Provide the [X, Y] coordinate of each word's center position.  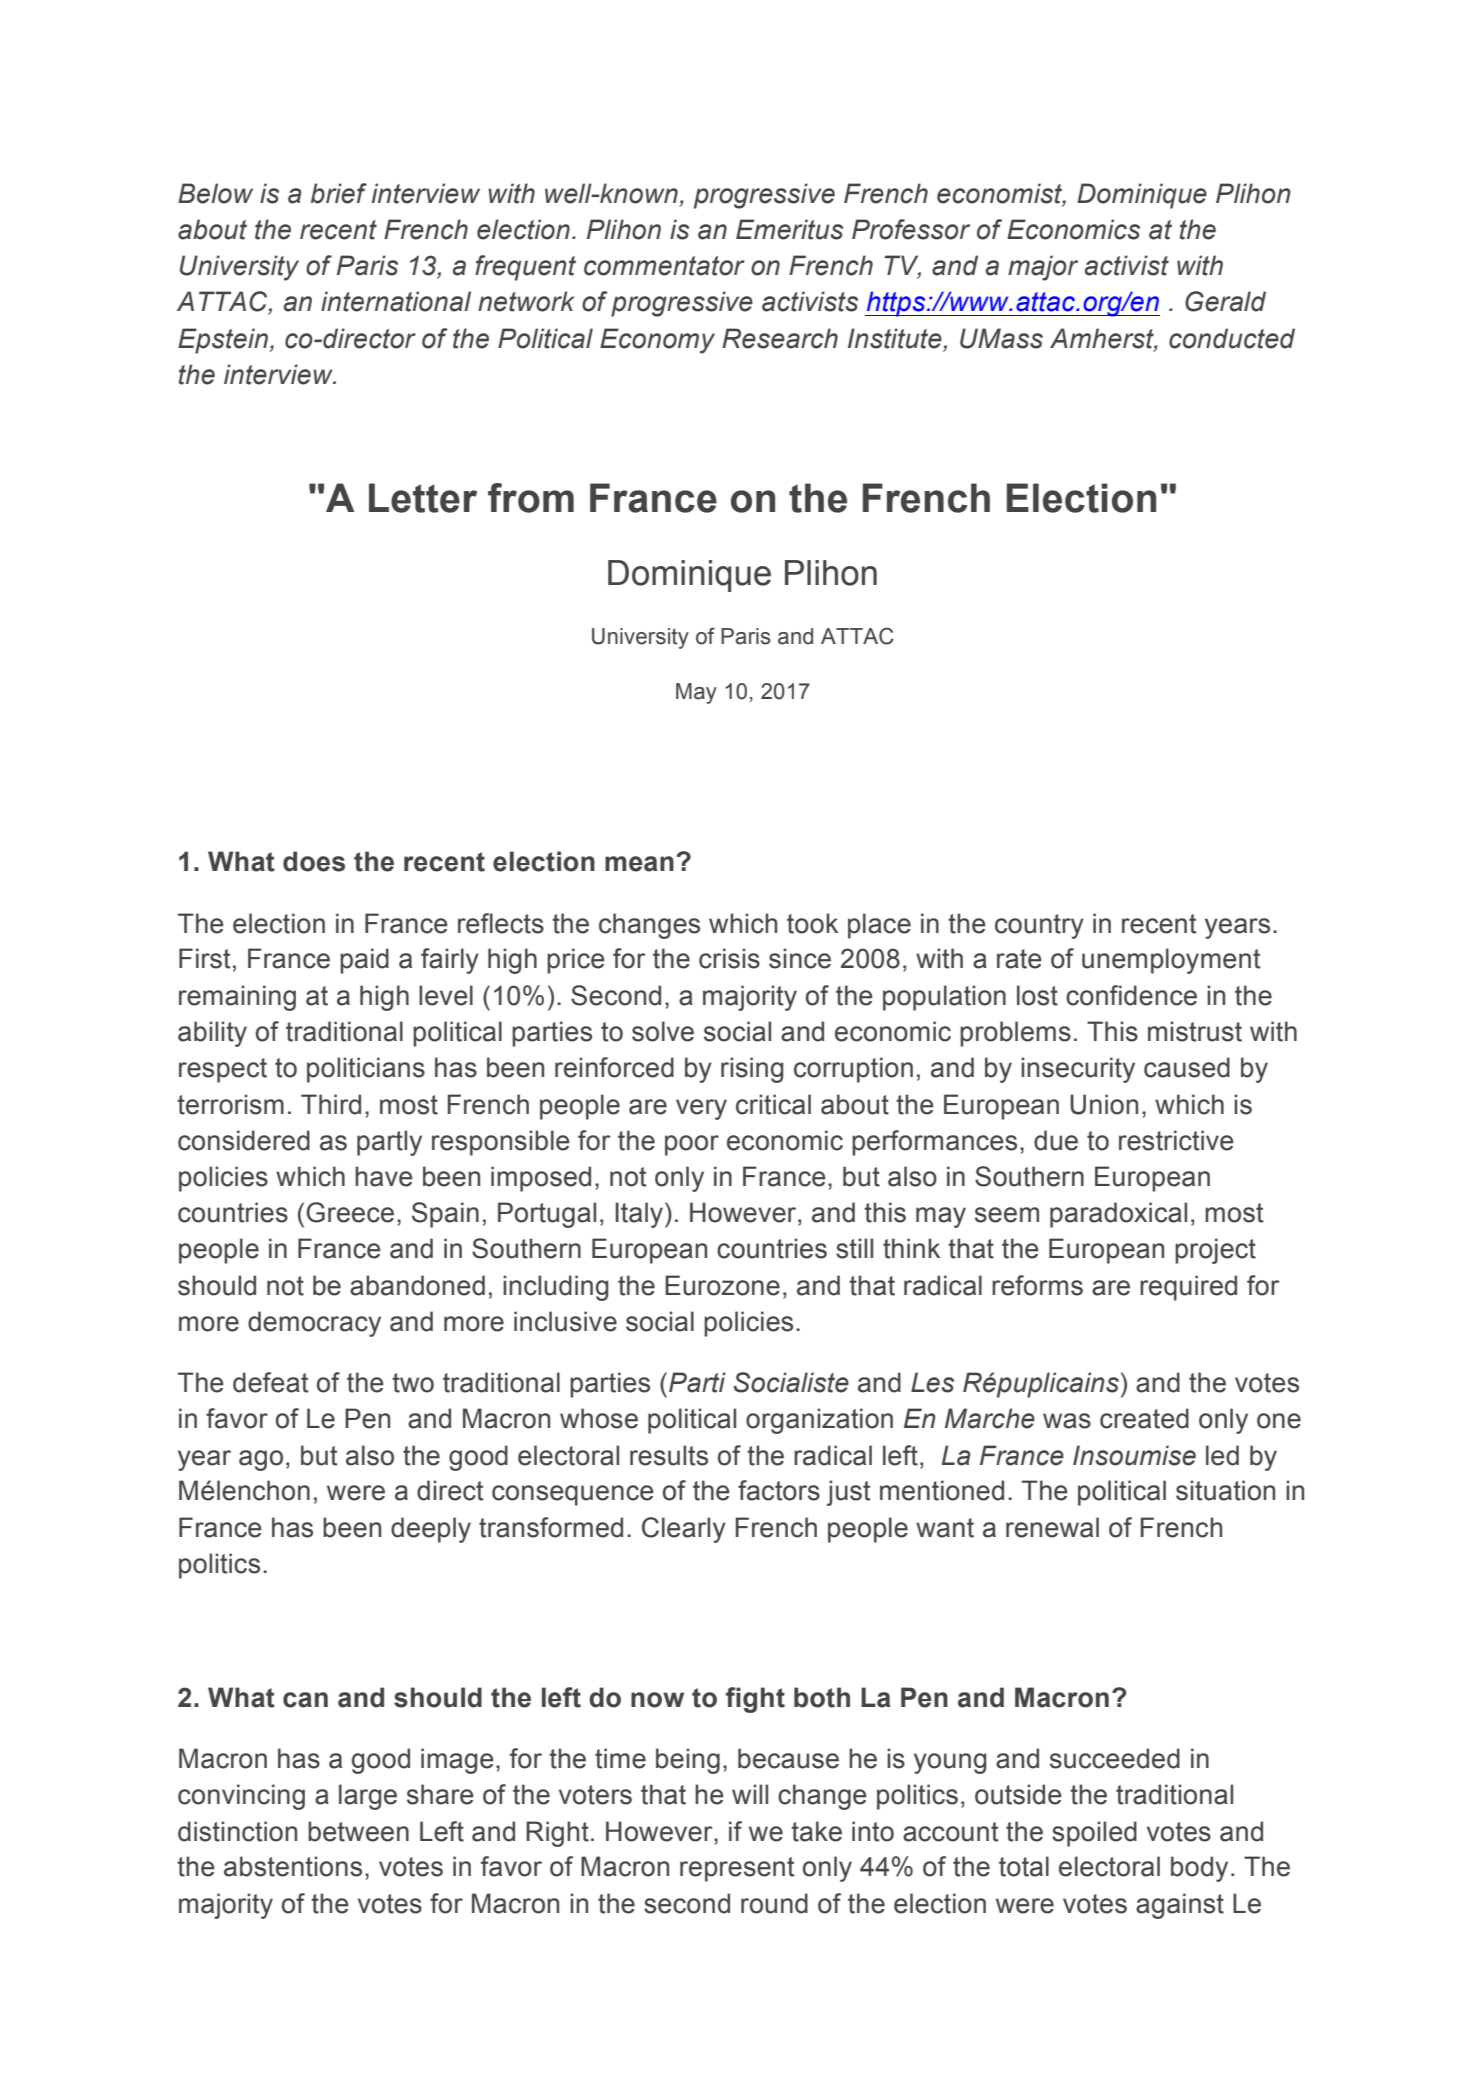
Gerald [1225, 301]
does [314, 861]
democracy [314, 1324]
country [1039, 926]
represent [737, 1869]
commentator [664, 266]
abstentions [293, 1866]
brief [339, 193]
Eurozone [722, 1285]
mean [639, 864]
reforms [1037, 1285]
